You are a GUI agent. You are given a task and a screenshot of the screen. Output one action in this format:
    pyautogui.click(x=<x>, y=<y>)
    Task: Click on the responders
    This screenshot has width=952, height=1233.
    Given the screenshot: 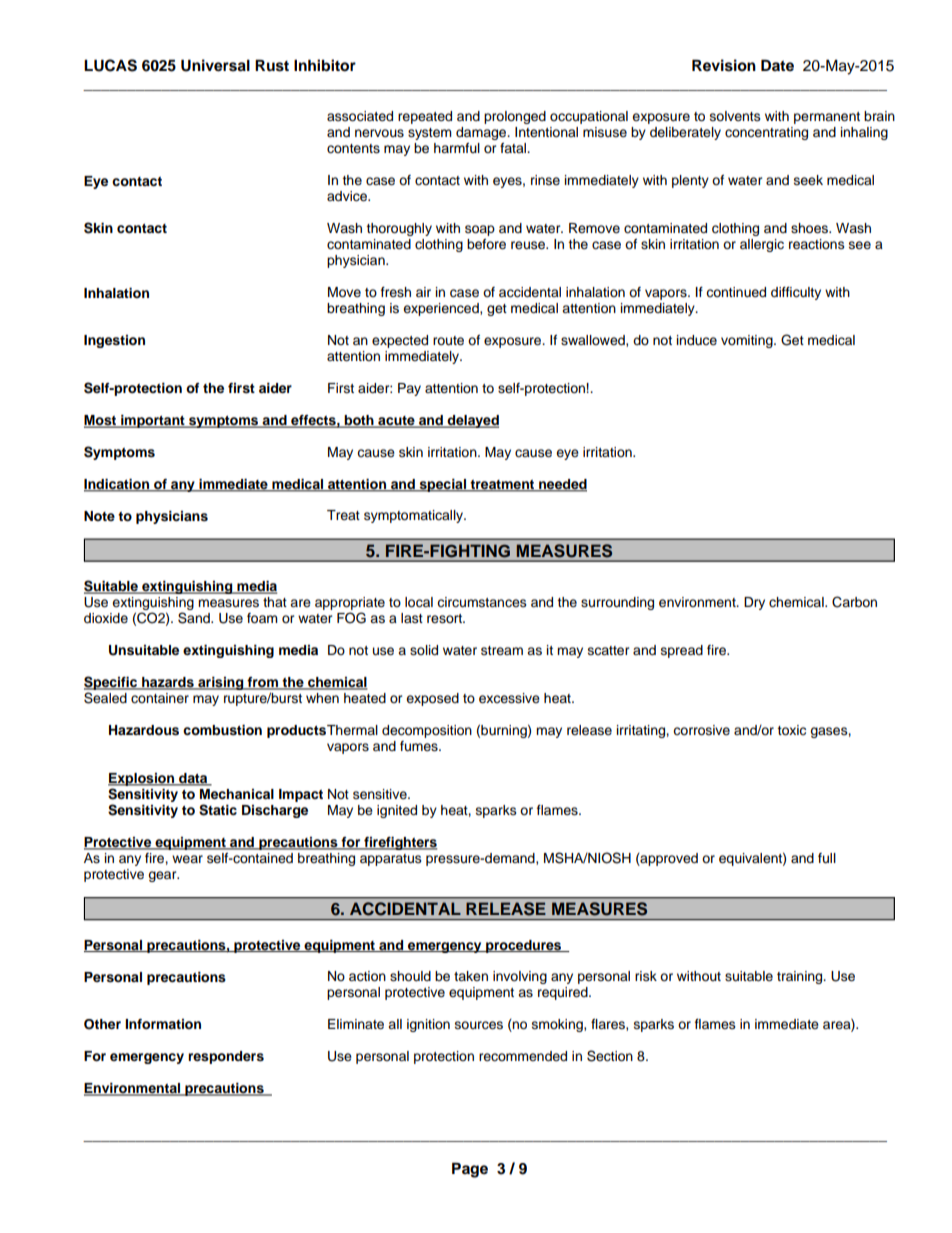 What is the action you would take?
    pyautogui.click(x=226, y=1057)
